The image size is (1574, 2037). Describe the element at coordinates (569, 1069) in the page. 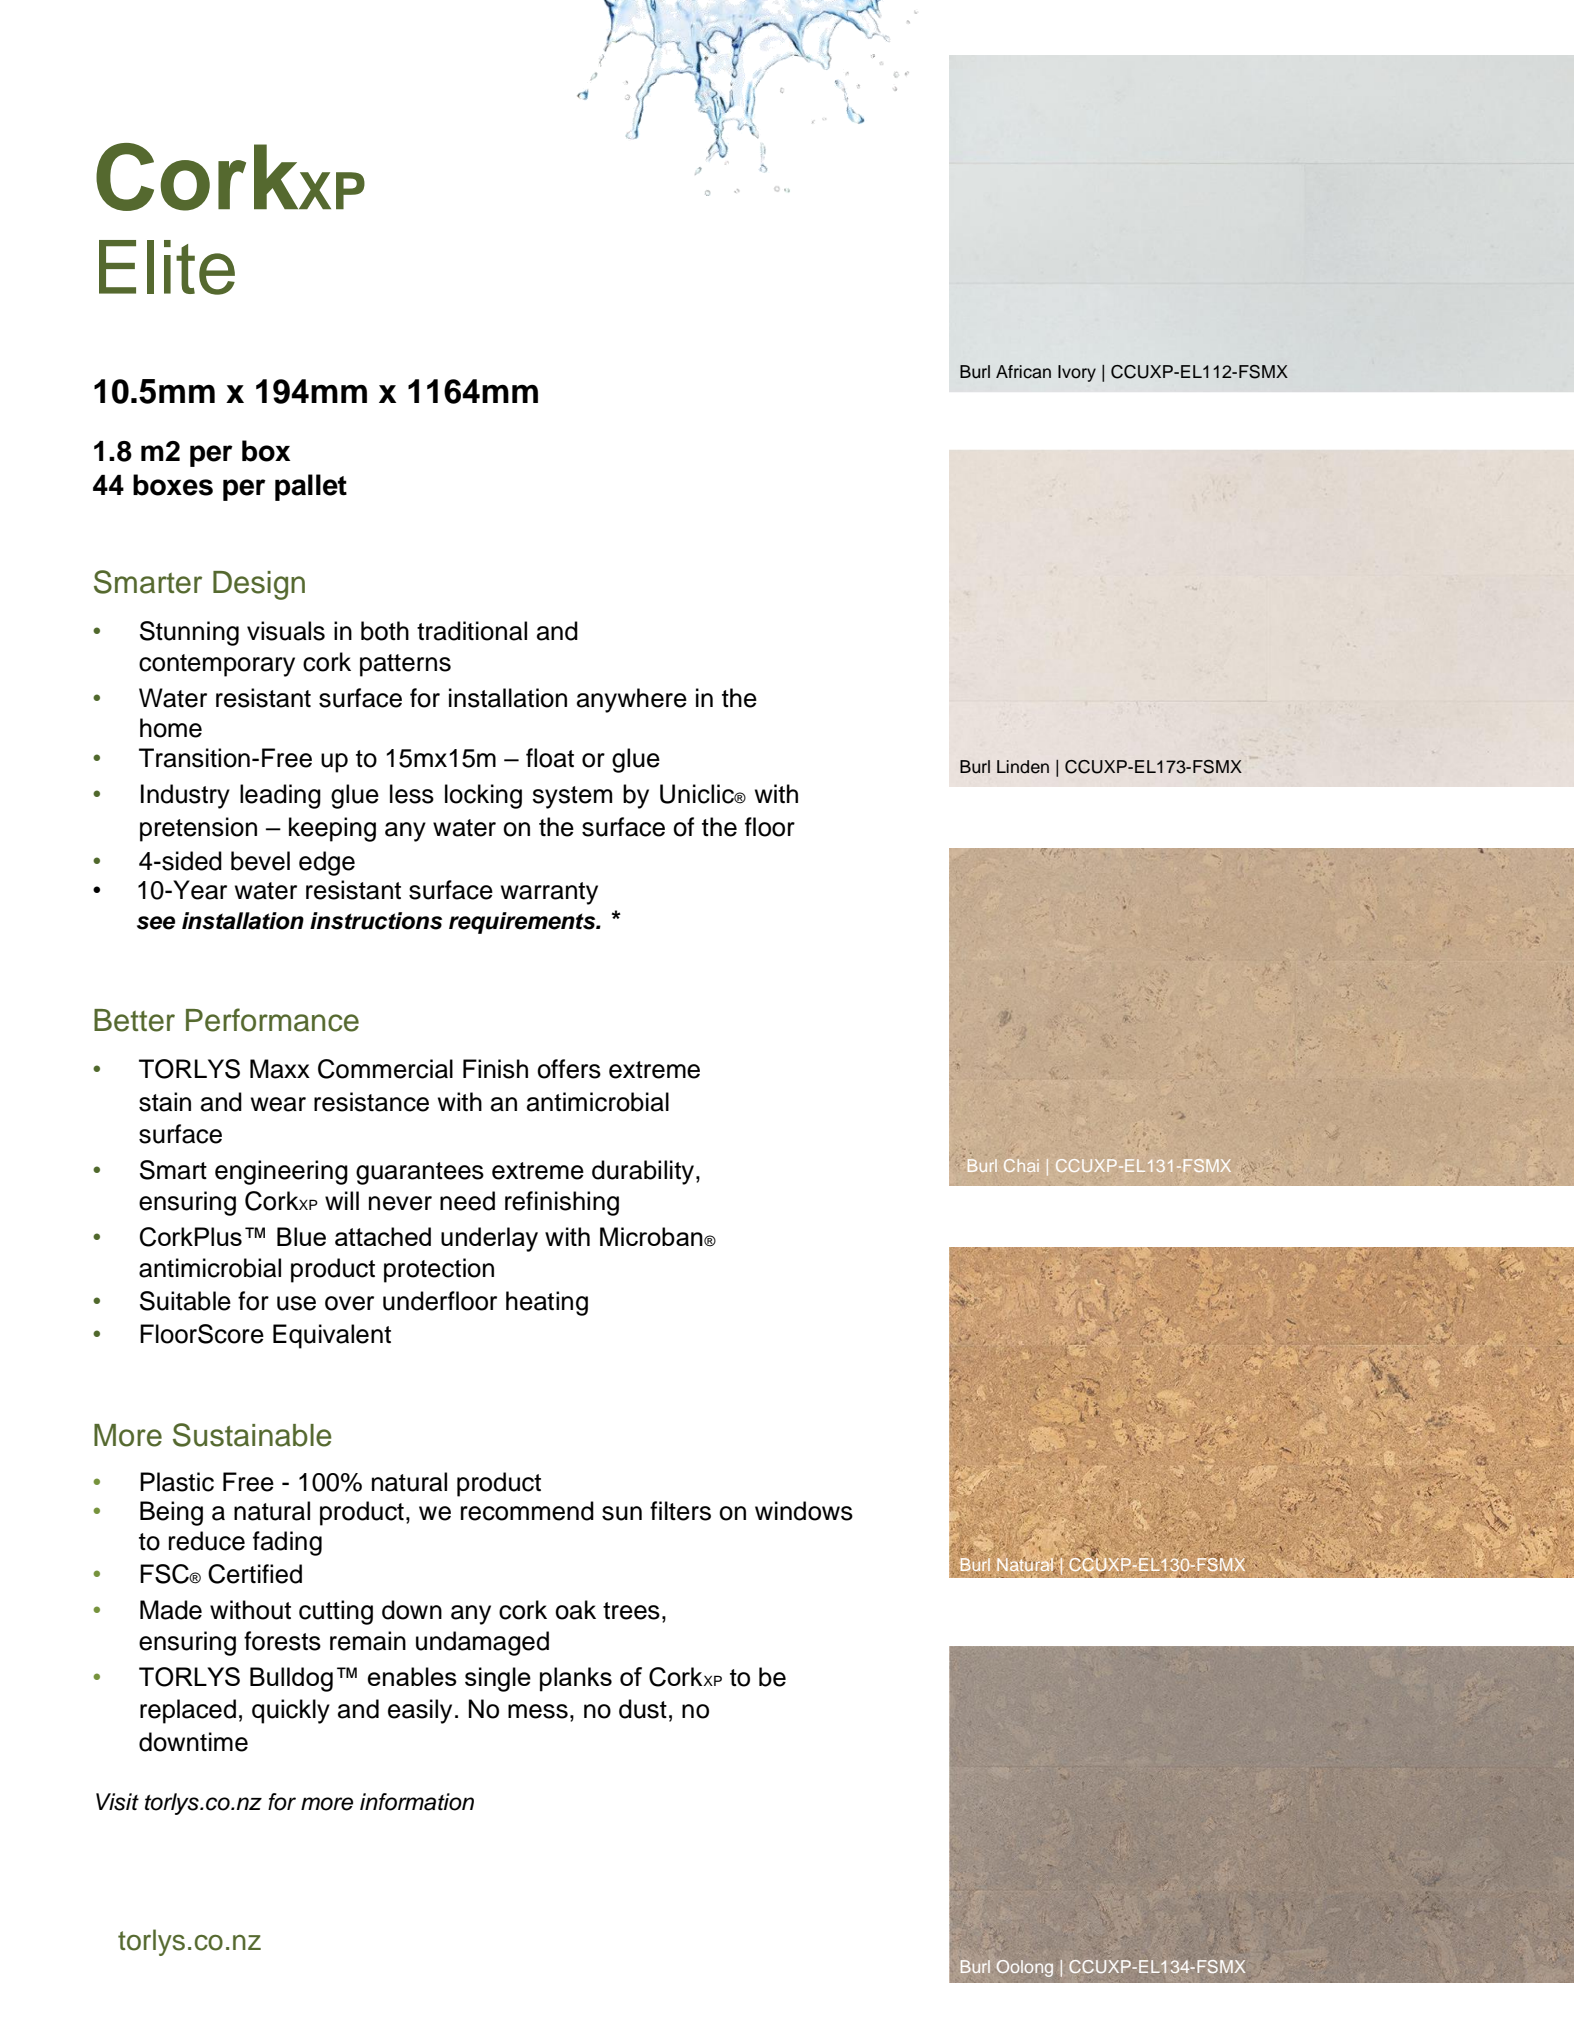

I see `offers` at that location.
